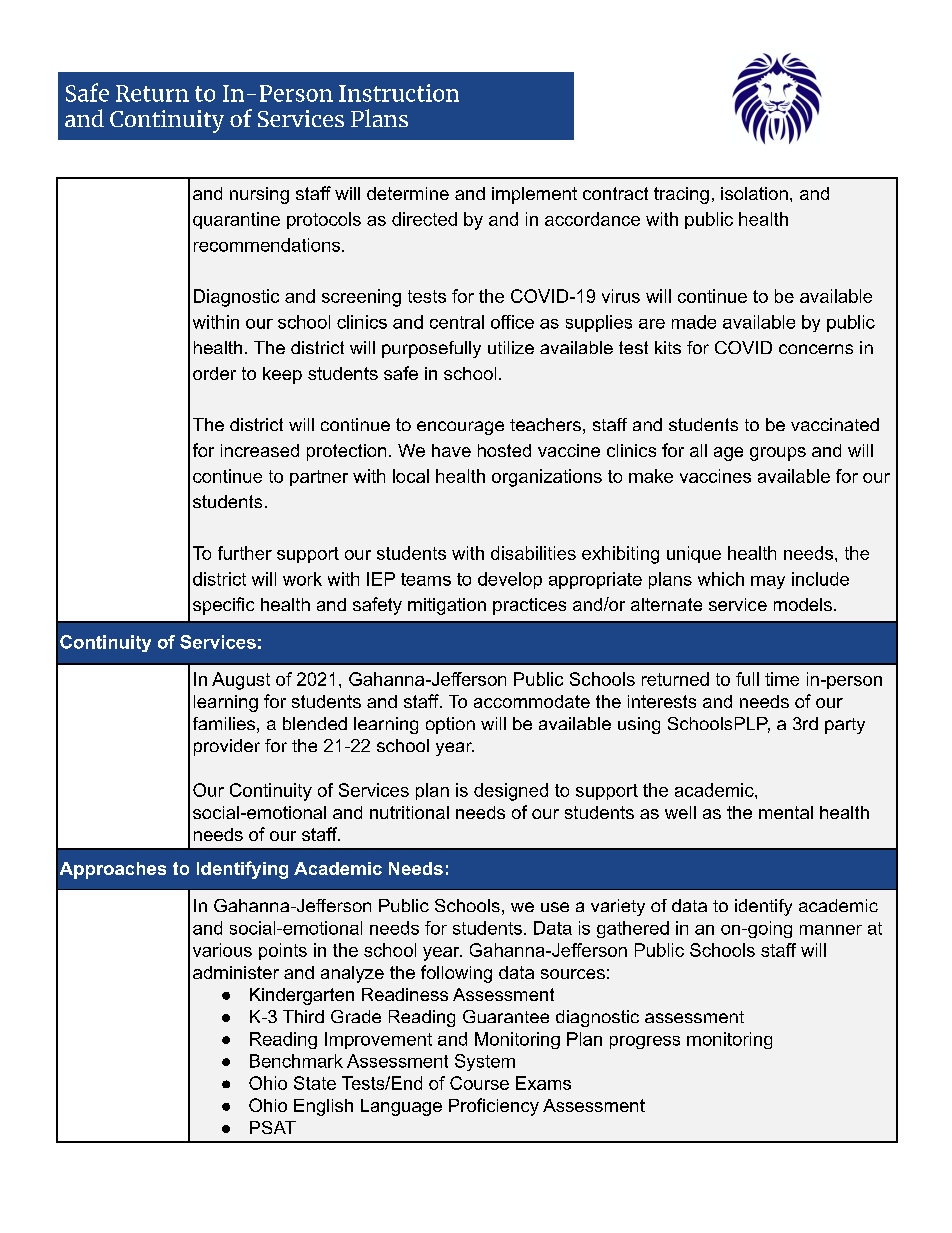  What do you see at coordinates (315, 723) in the screenshot?
I see `blended` at bounding box center [315, 723].
